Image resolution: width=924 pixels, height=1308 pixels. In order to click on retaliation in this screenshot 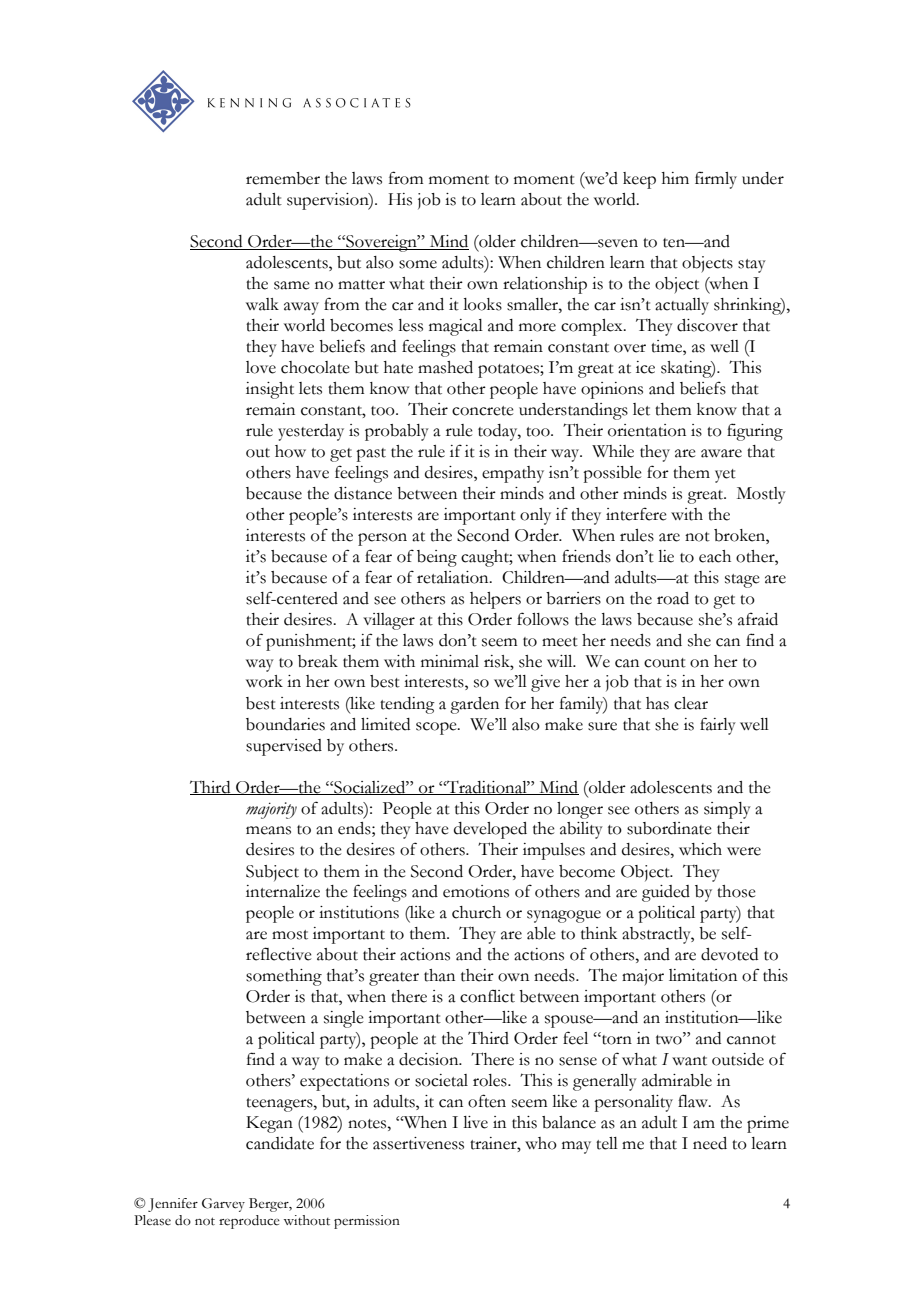, I will do `click(454, 577)`.
